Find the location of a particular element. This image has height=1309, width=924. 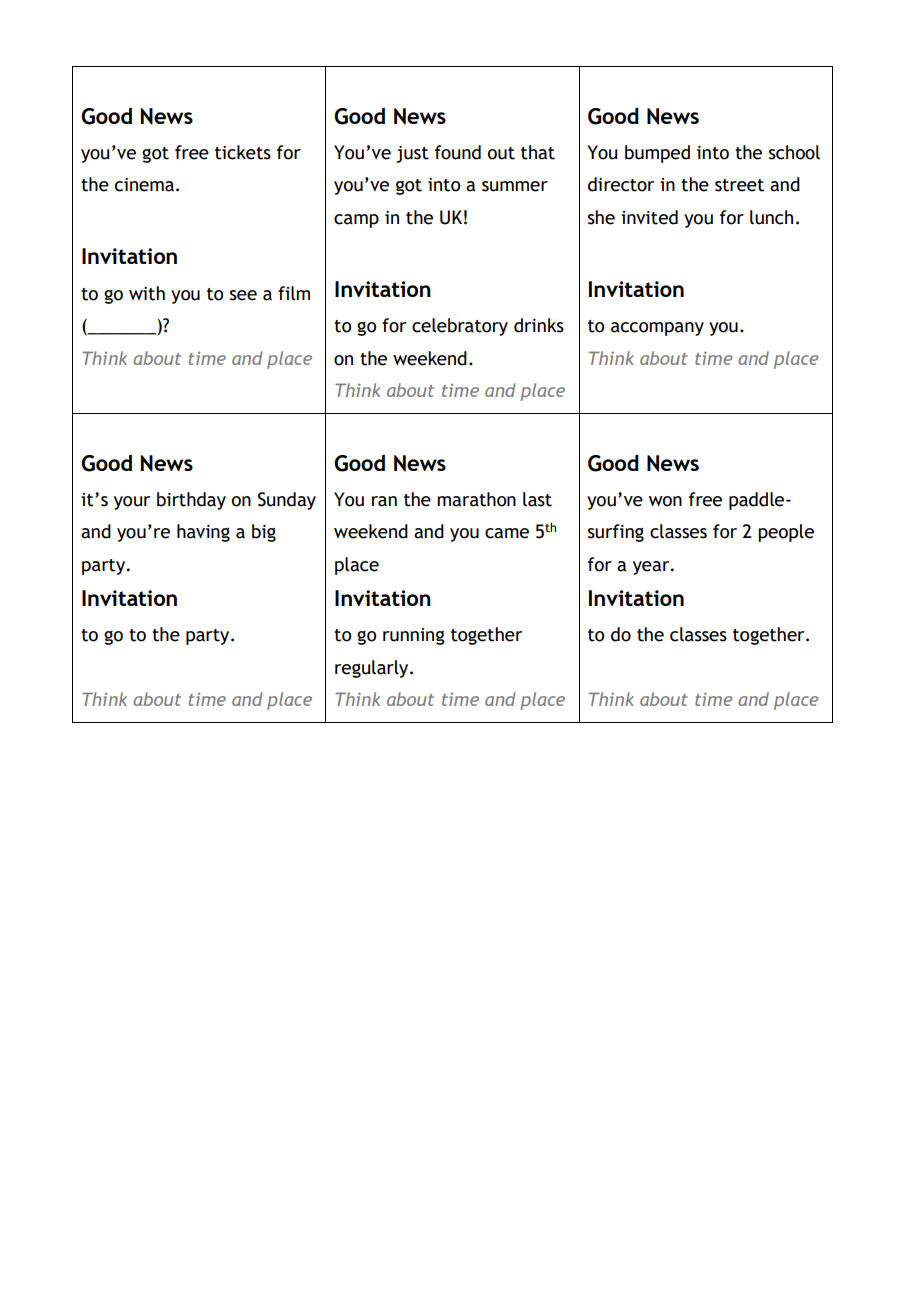

birthday is located at coordinates (191, 501).
